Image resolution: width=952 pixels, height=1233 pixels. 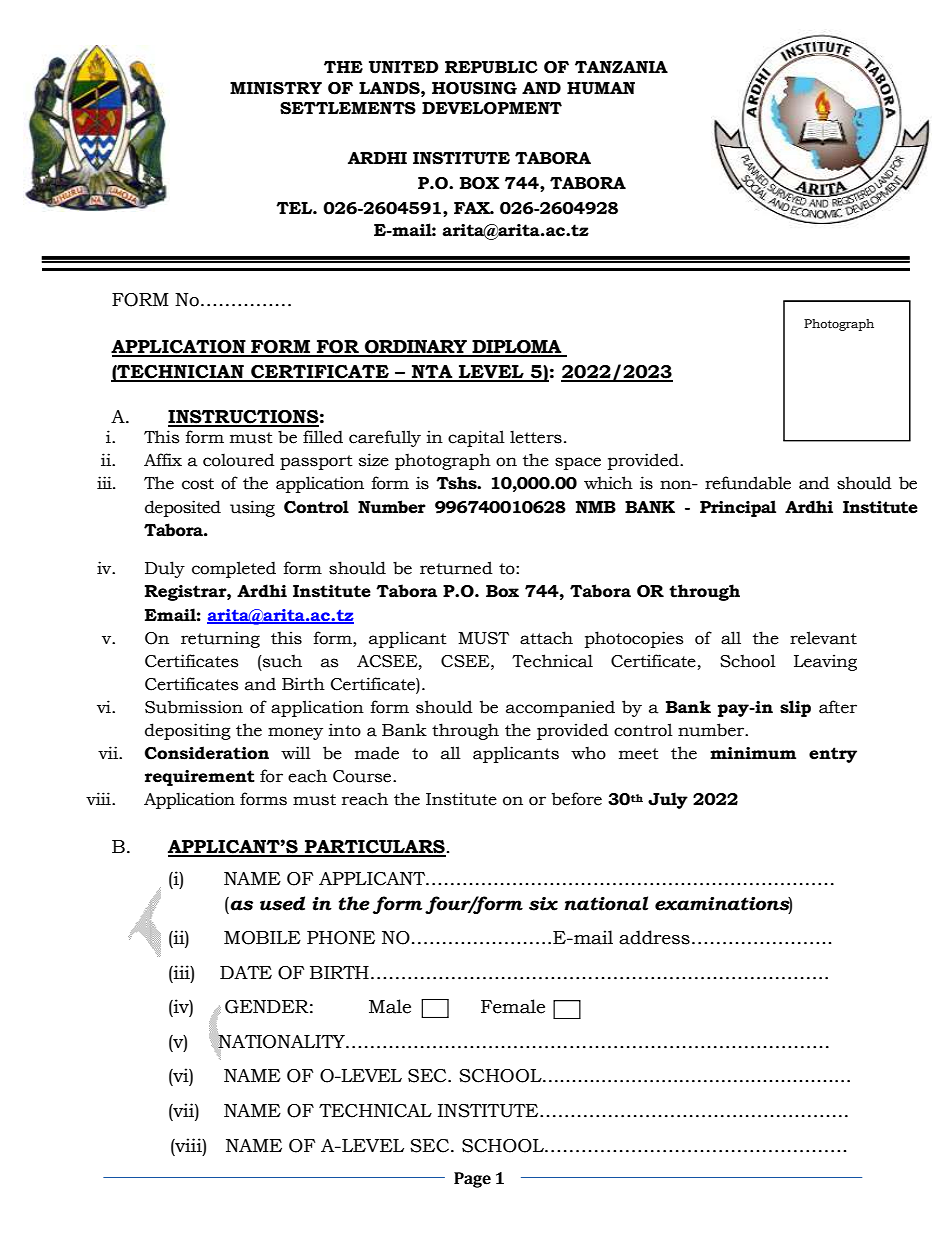 I want to click on MINISTRY, so click(x=276, y=88).
